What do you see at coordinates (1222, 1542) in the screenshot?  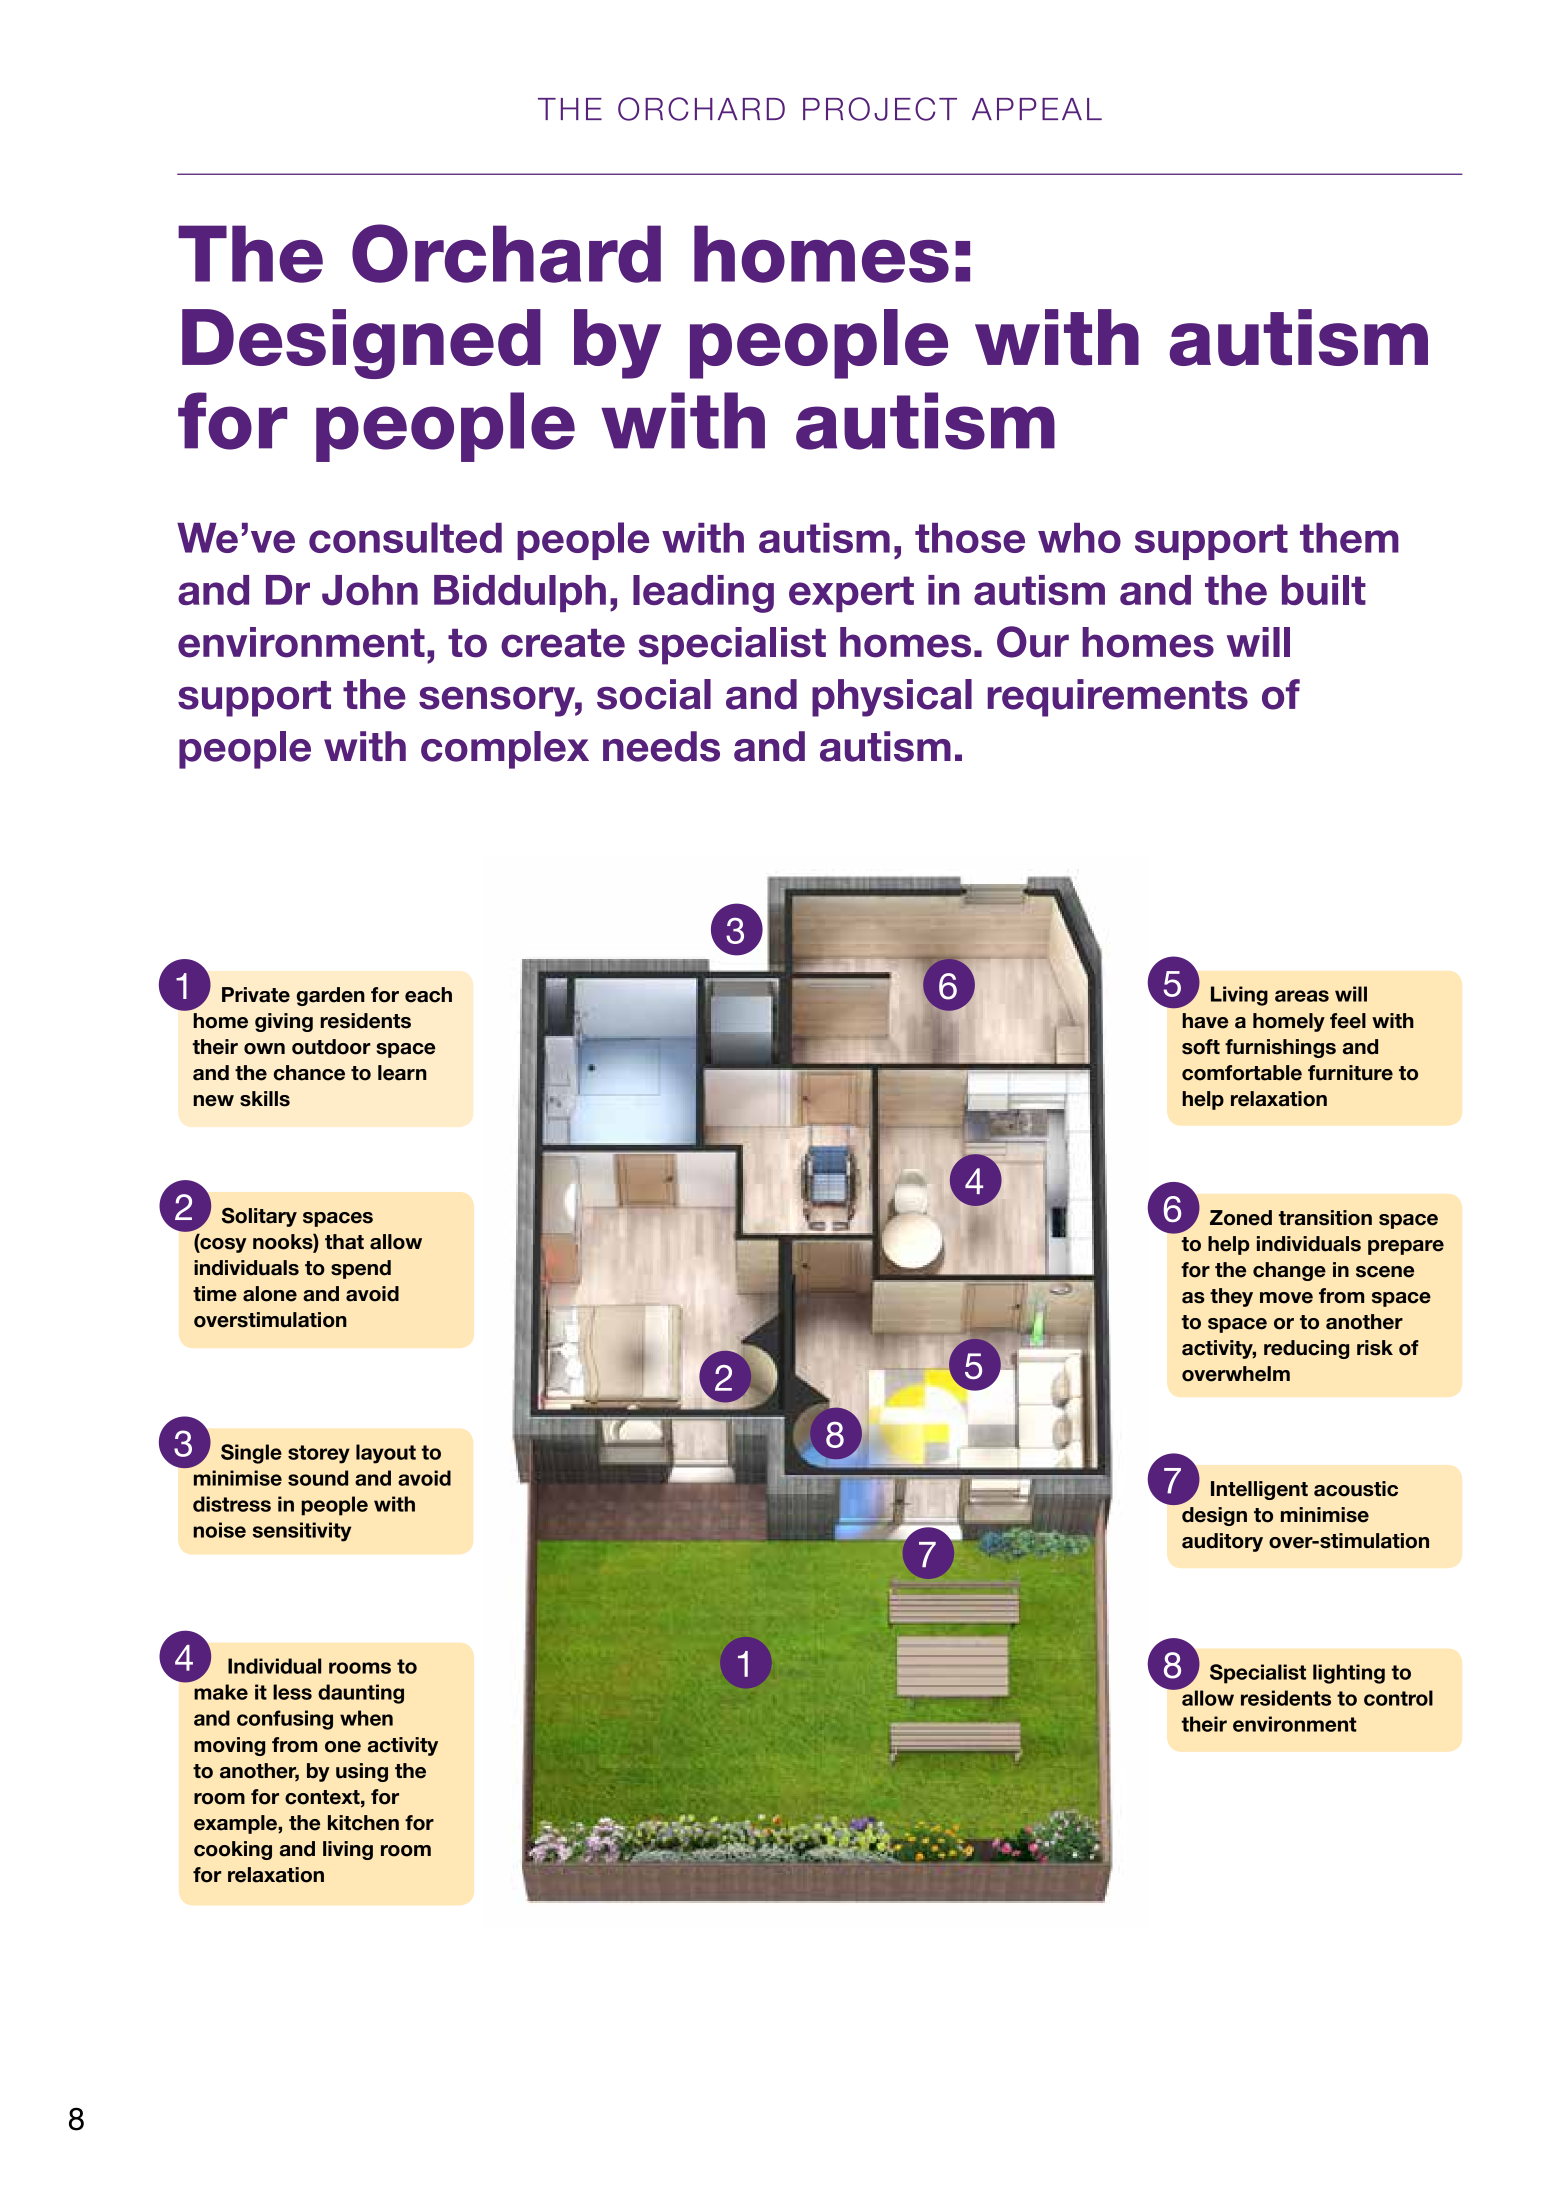 I see `auditory` at bounding box center [1222, 1542].
